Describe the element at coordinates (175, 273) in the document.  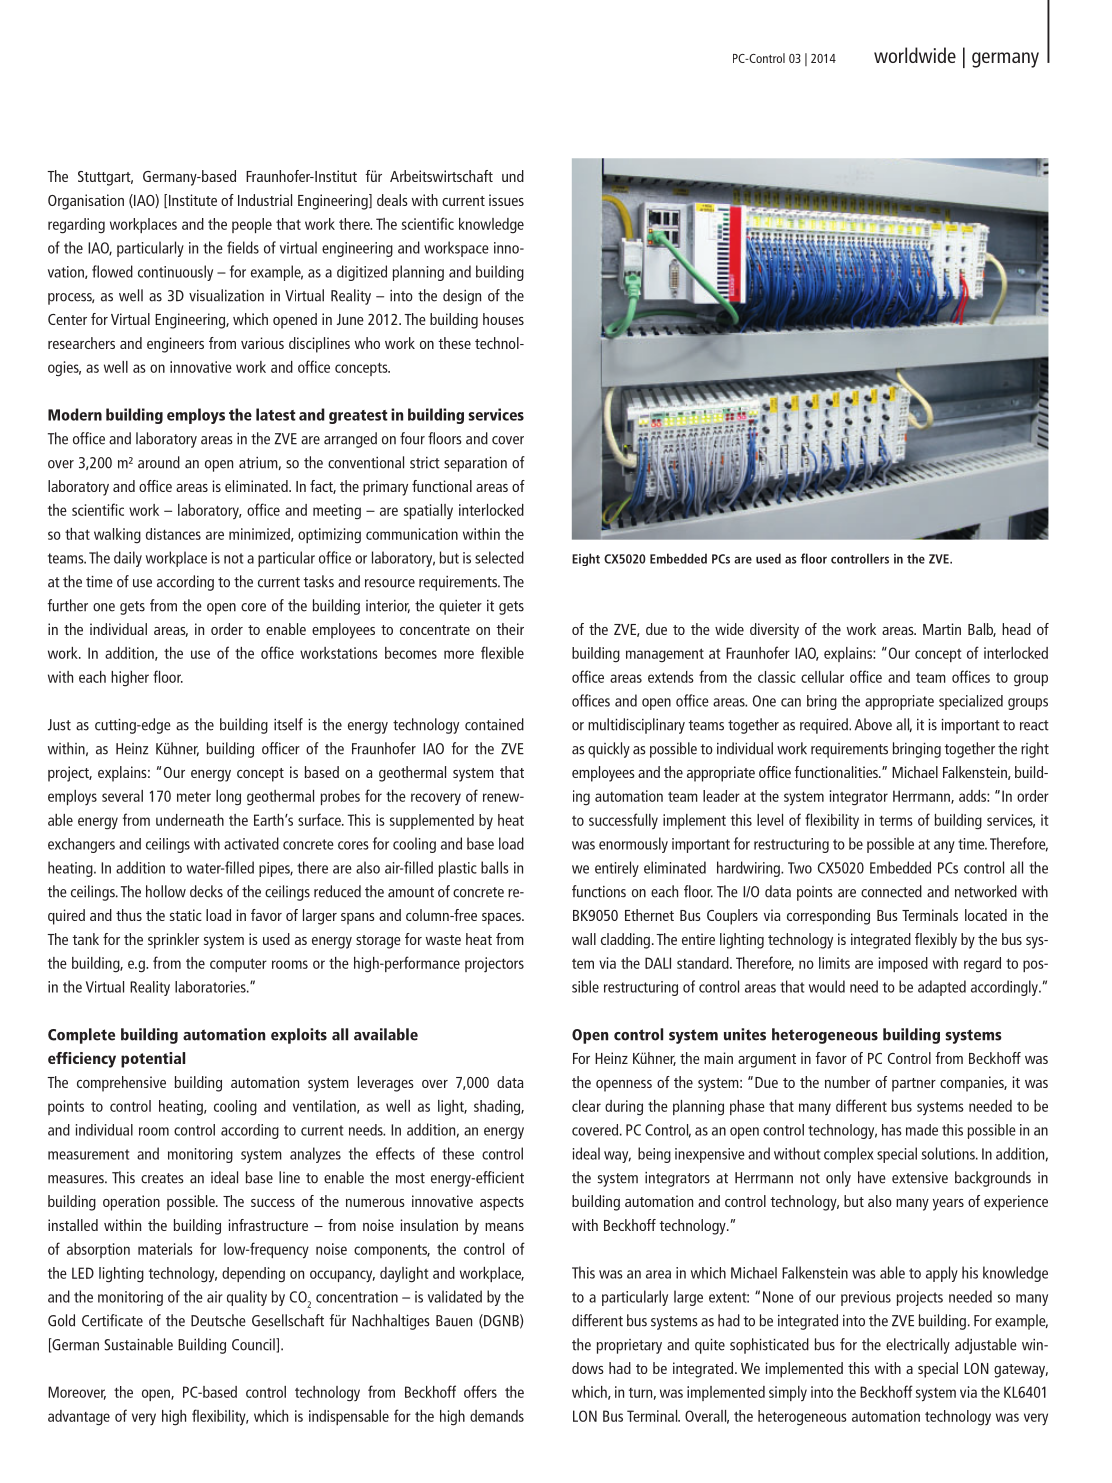
I see `continuously` at that location.
